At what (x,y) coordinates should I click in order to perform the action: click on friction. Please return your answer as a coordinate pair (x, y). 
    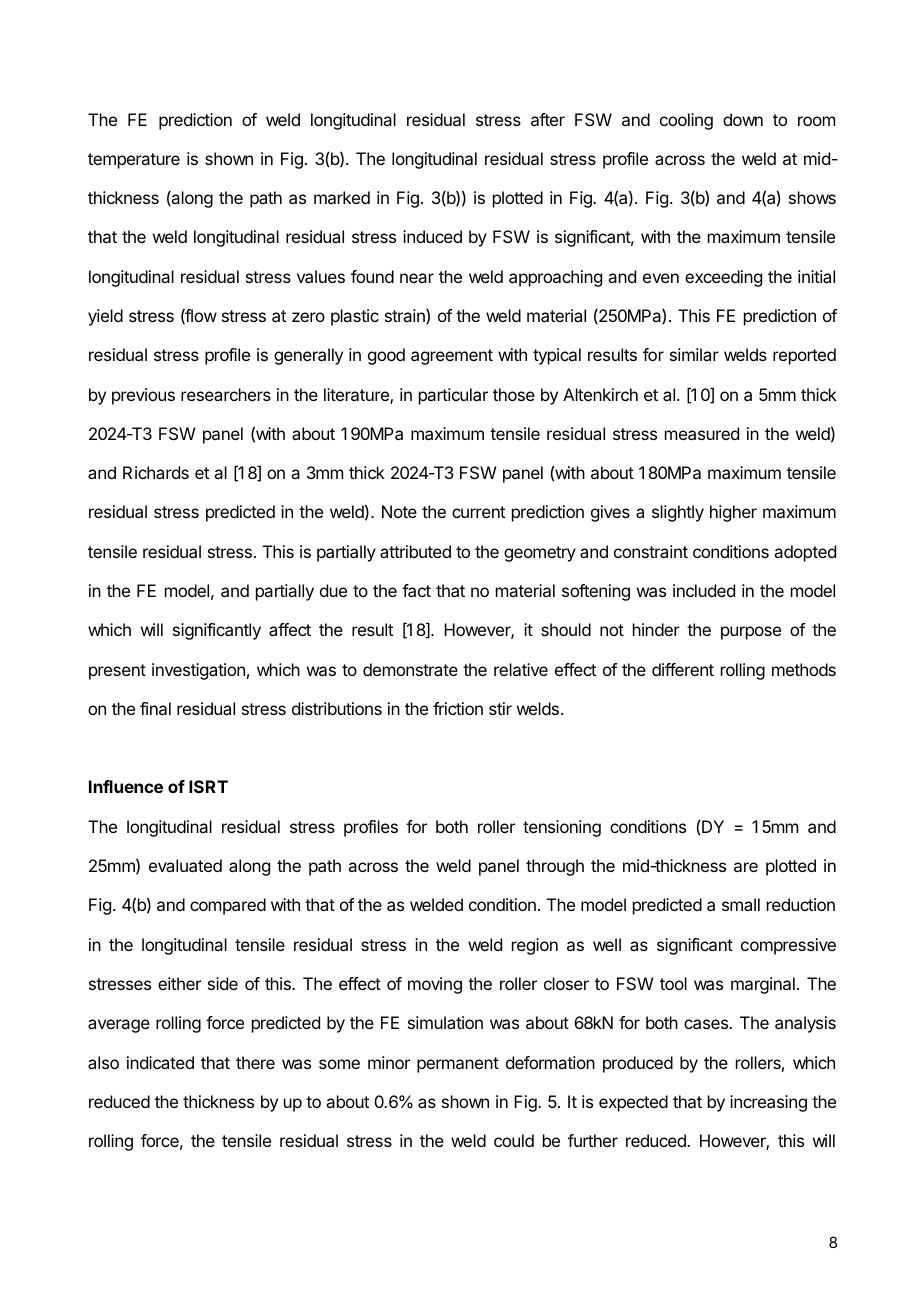
    Looking at the image, I should click on (458, 708).
